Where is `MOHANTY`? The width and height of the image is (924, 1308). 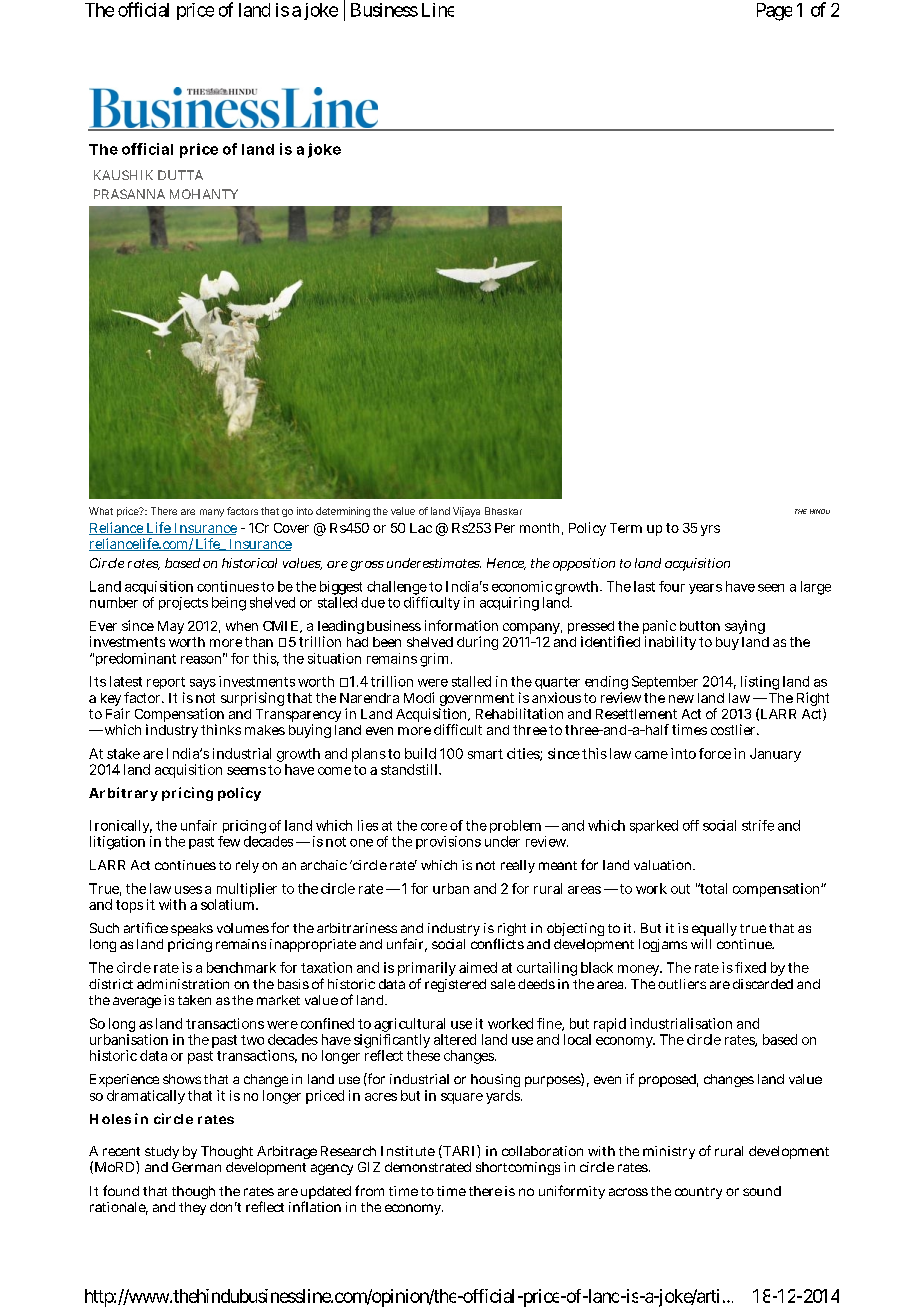
MOHANTY is located at coordinates (204, 194).
